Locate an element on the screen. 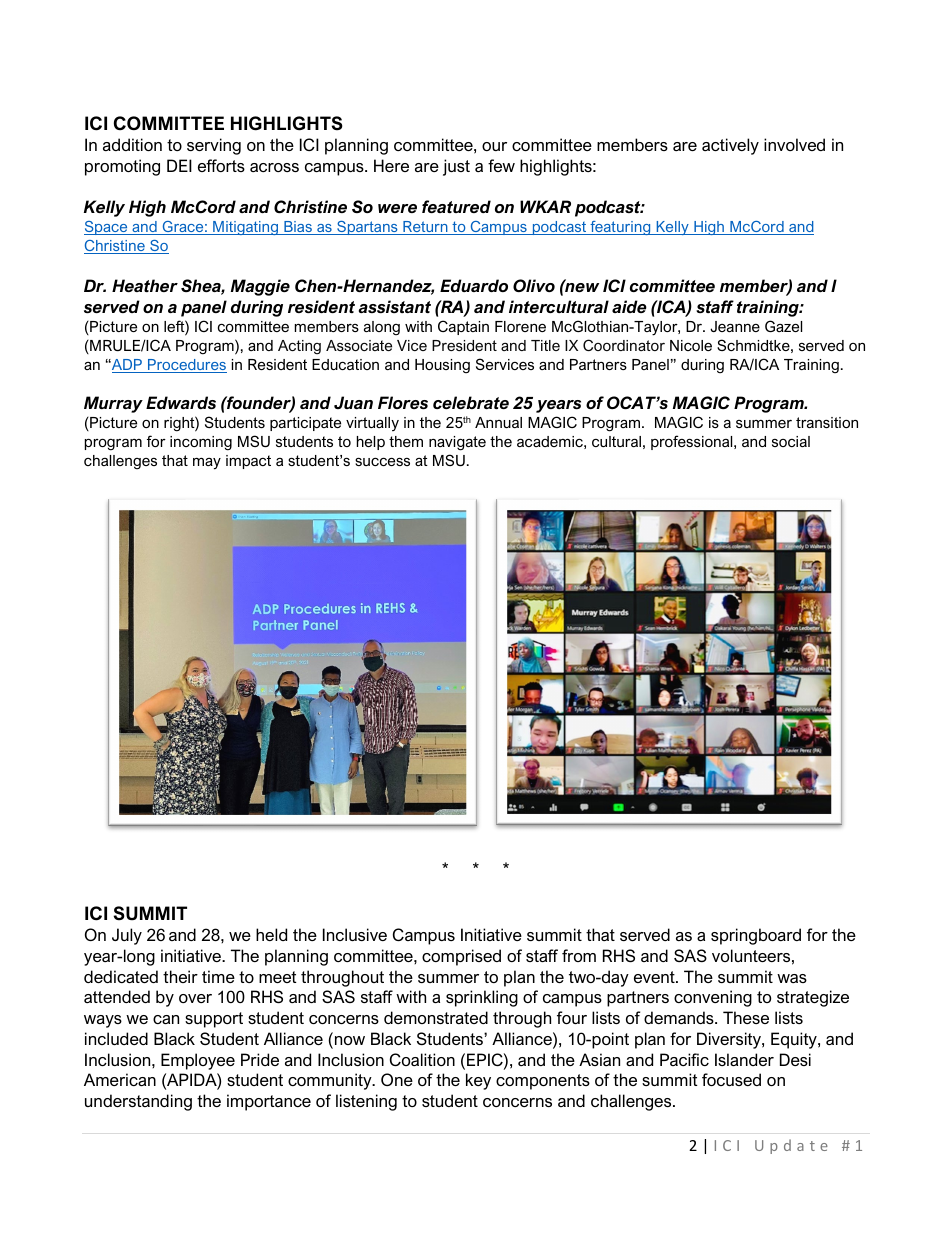 The image size is (952, 1233). actively is located at coordinates (730, 146).
